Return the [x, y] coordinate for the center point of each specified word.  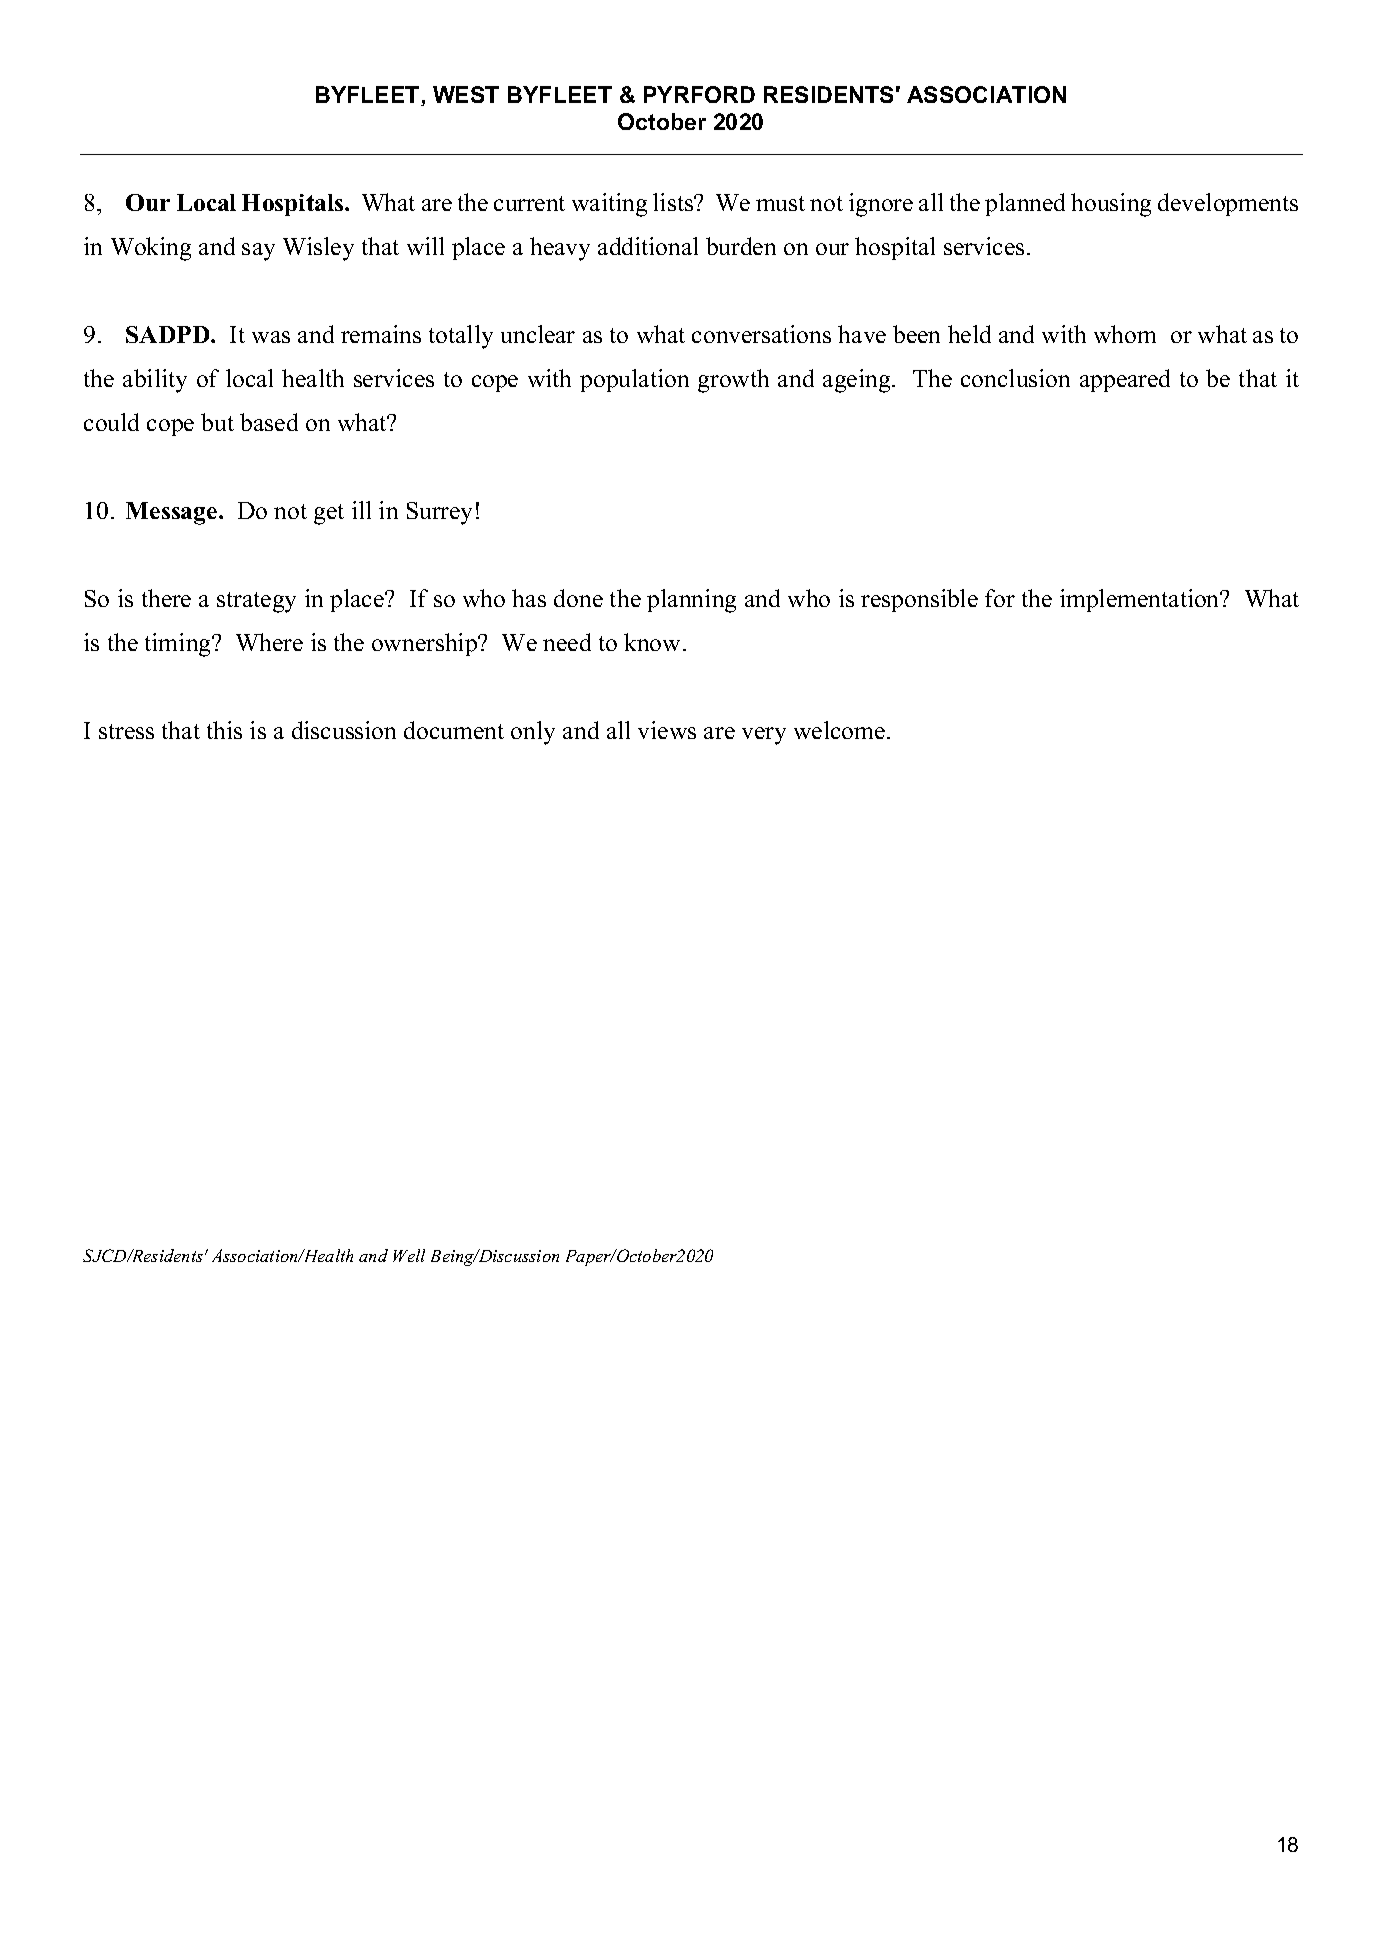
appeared [1125, 380]
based [269, 422]
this [224, 730]
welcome [839, 730]
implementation [1141, 600]
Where [269, 642]
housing [1111, 205]
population [634, 380]
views [667, 730]
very [764, 736]
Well [409, 1255]
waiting [609, 205]
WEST [466, 94]
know [652, 642]
